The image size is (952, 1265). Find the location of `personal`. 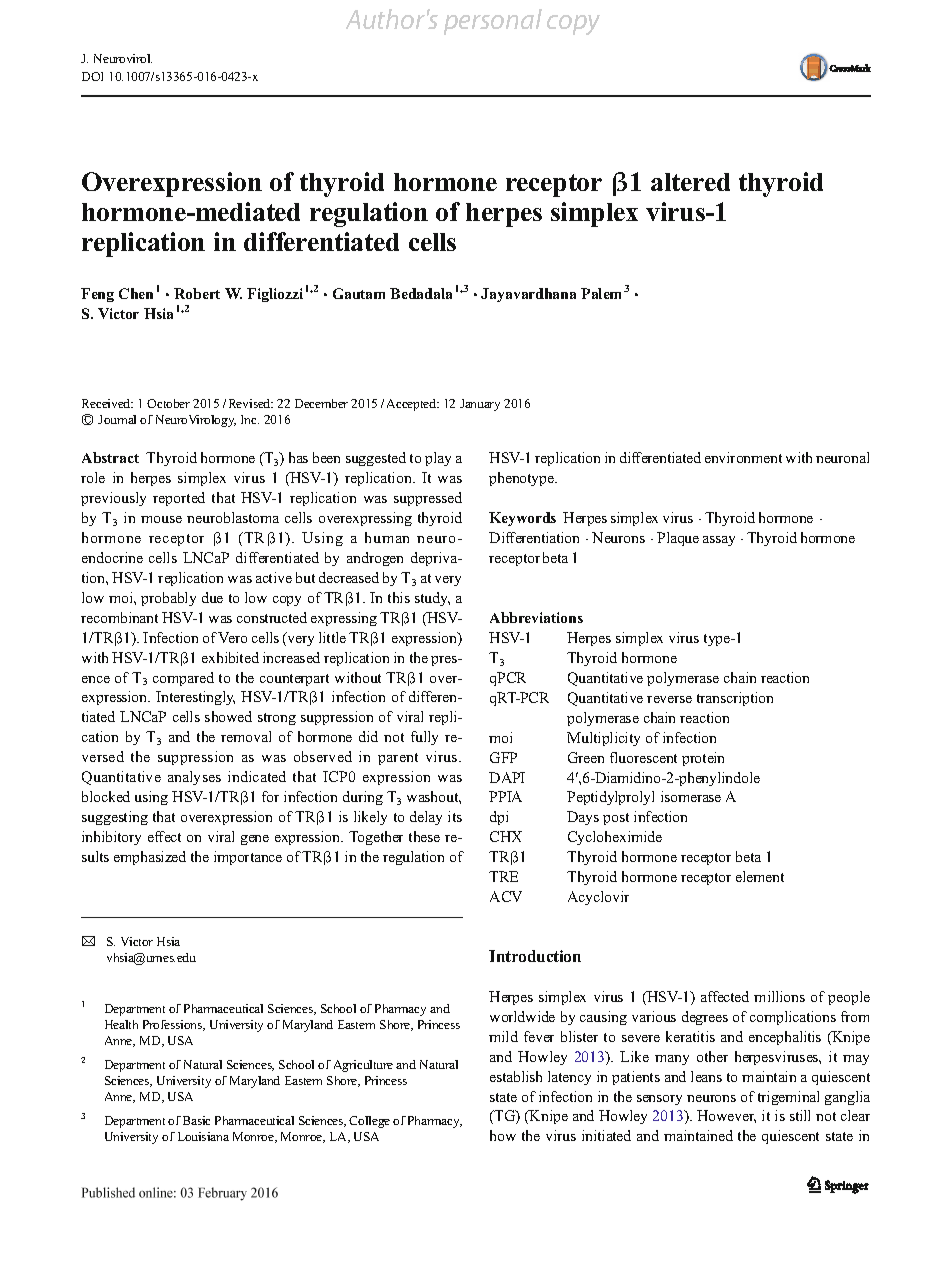

personal is located at coordinates (493, 22).
